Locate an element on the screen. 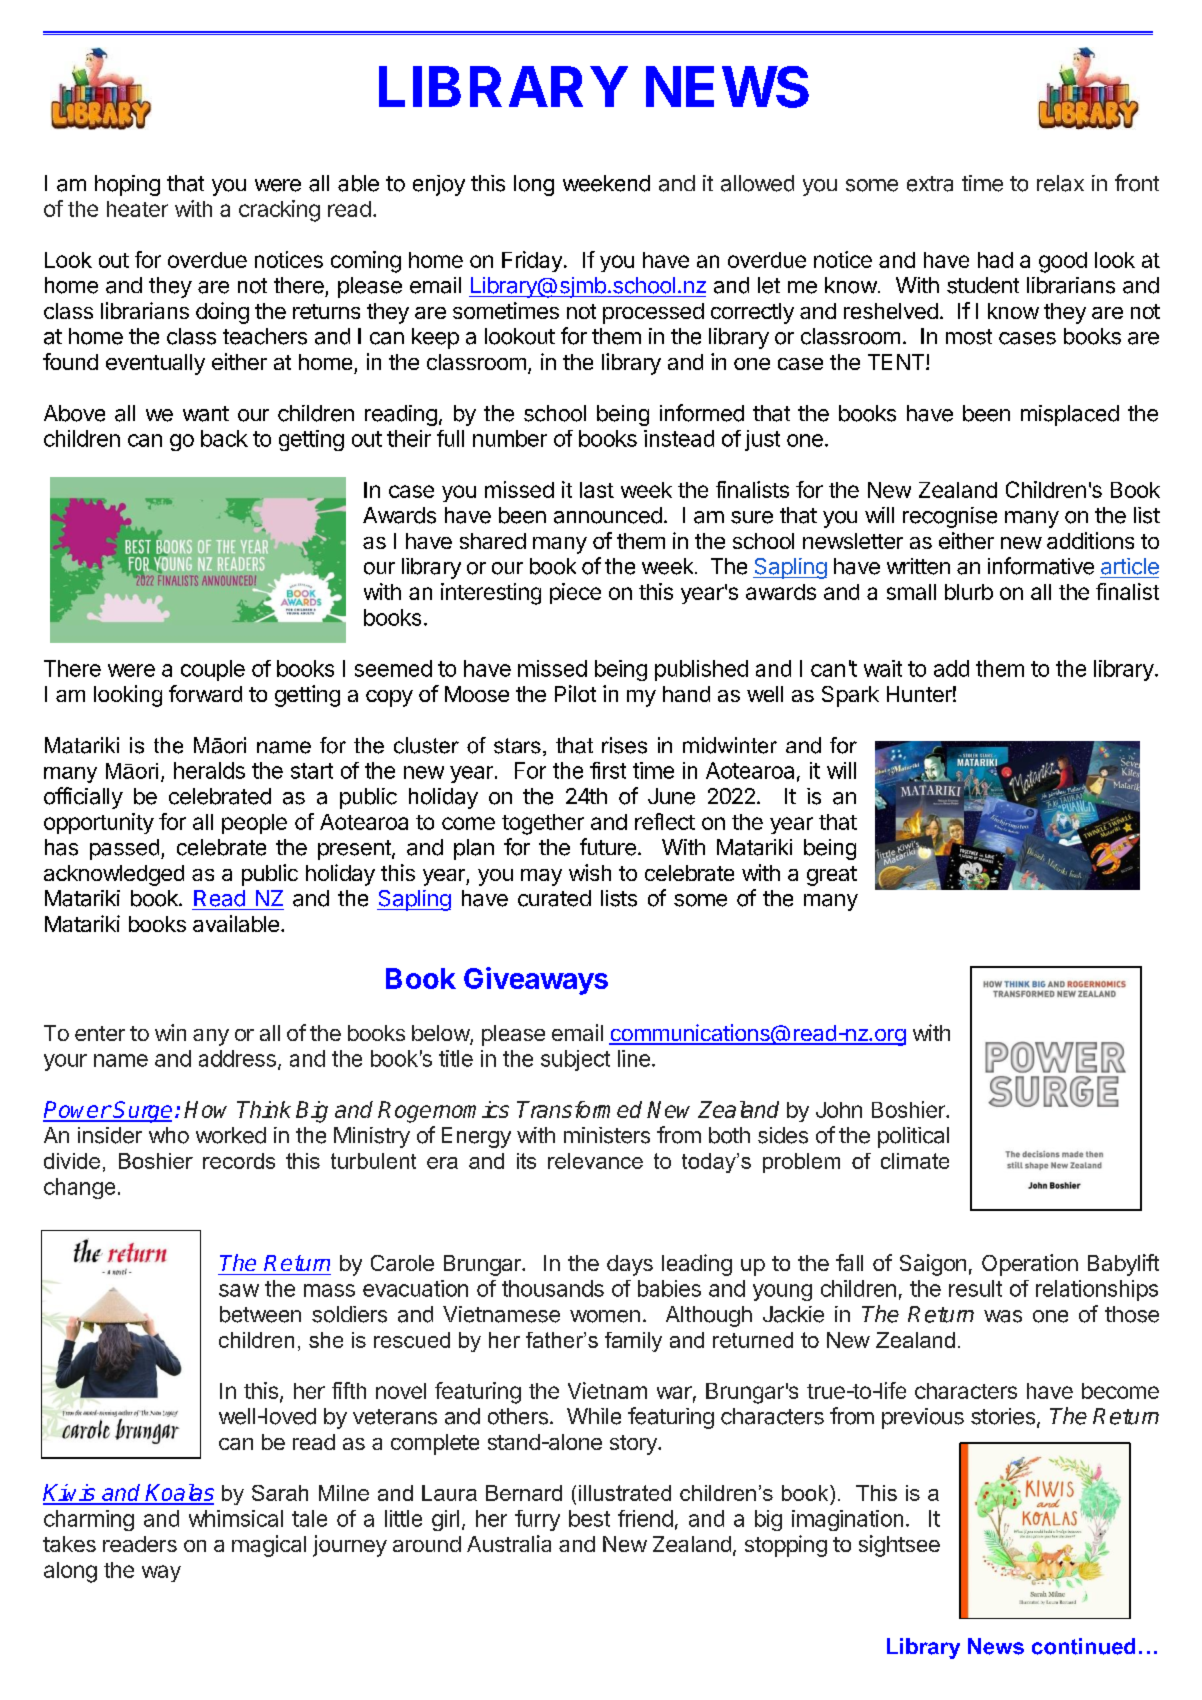 The image size is (1202, 1700). political is located at coordinates (913, 1137).
